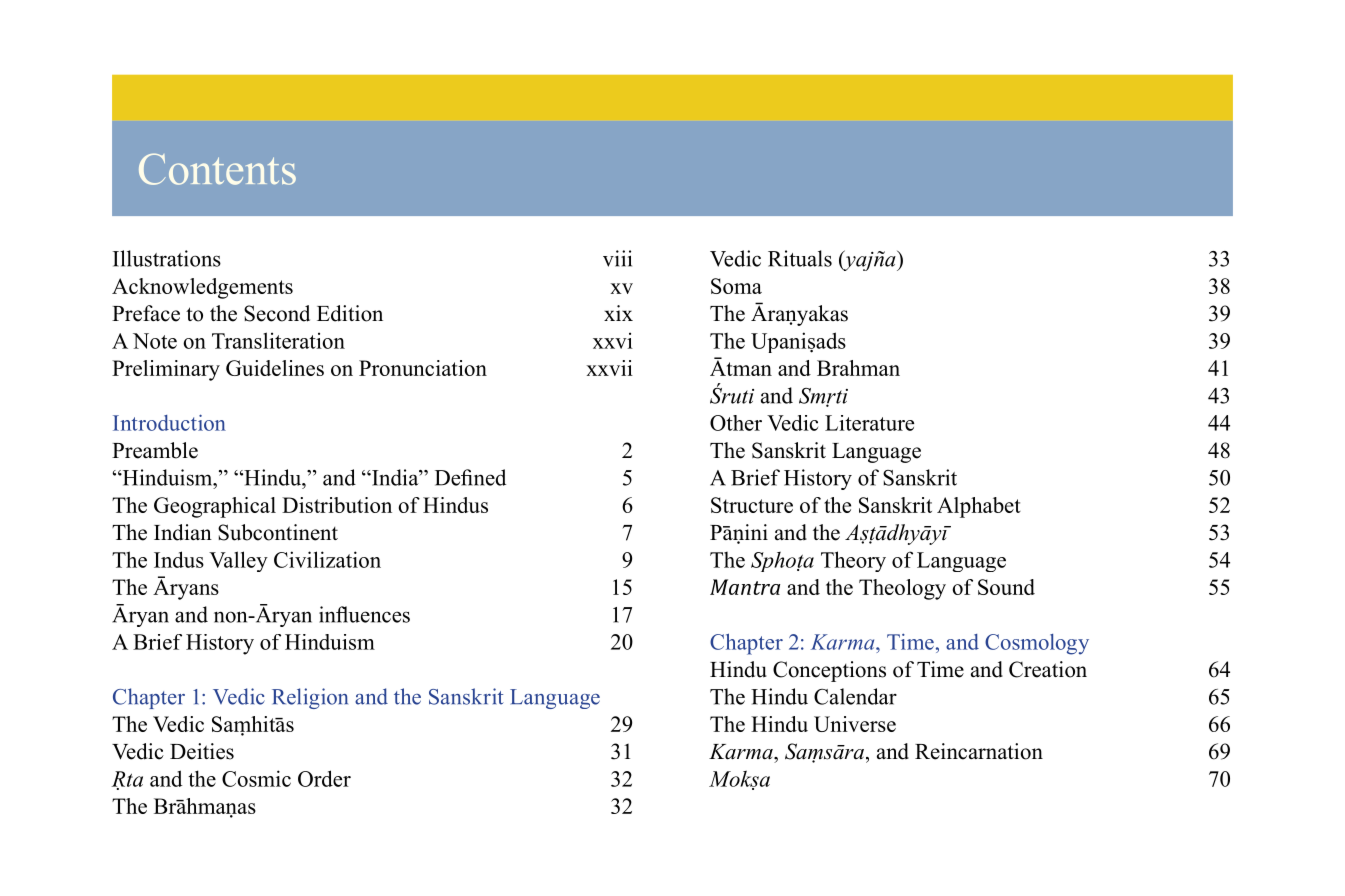 The width and height of the screenshot is (1345, 896). Describe the element at coordinates (278, 340) in the screenshot. I see `Transliteration` at that location.
